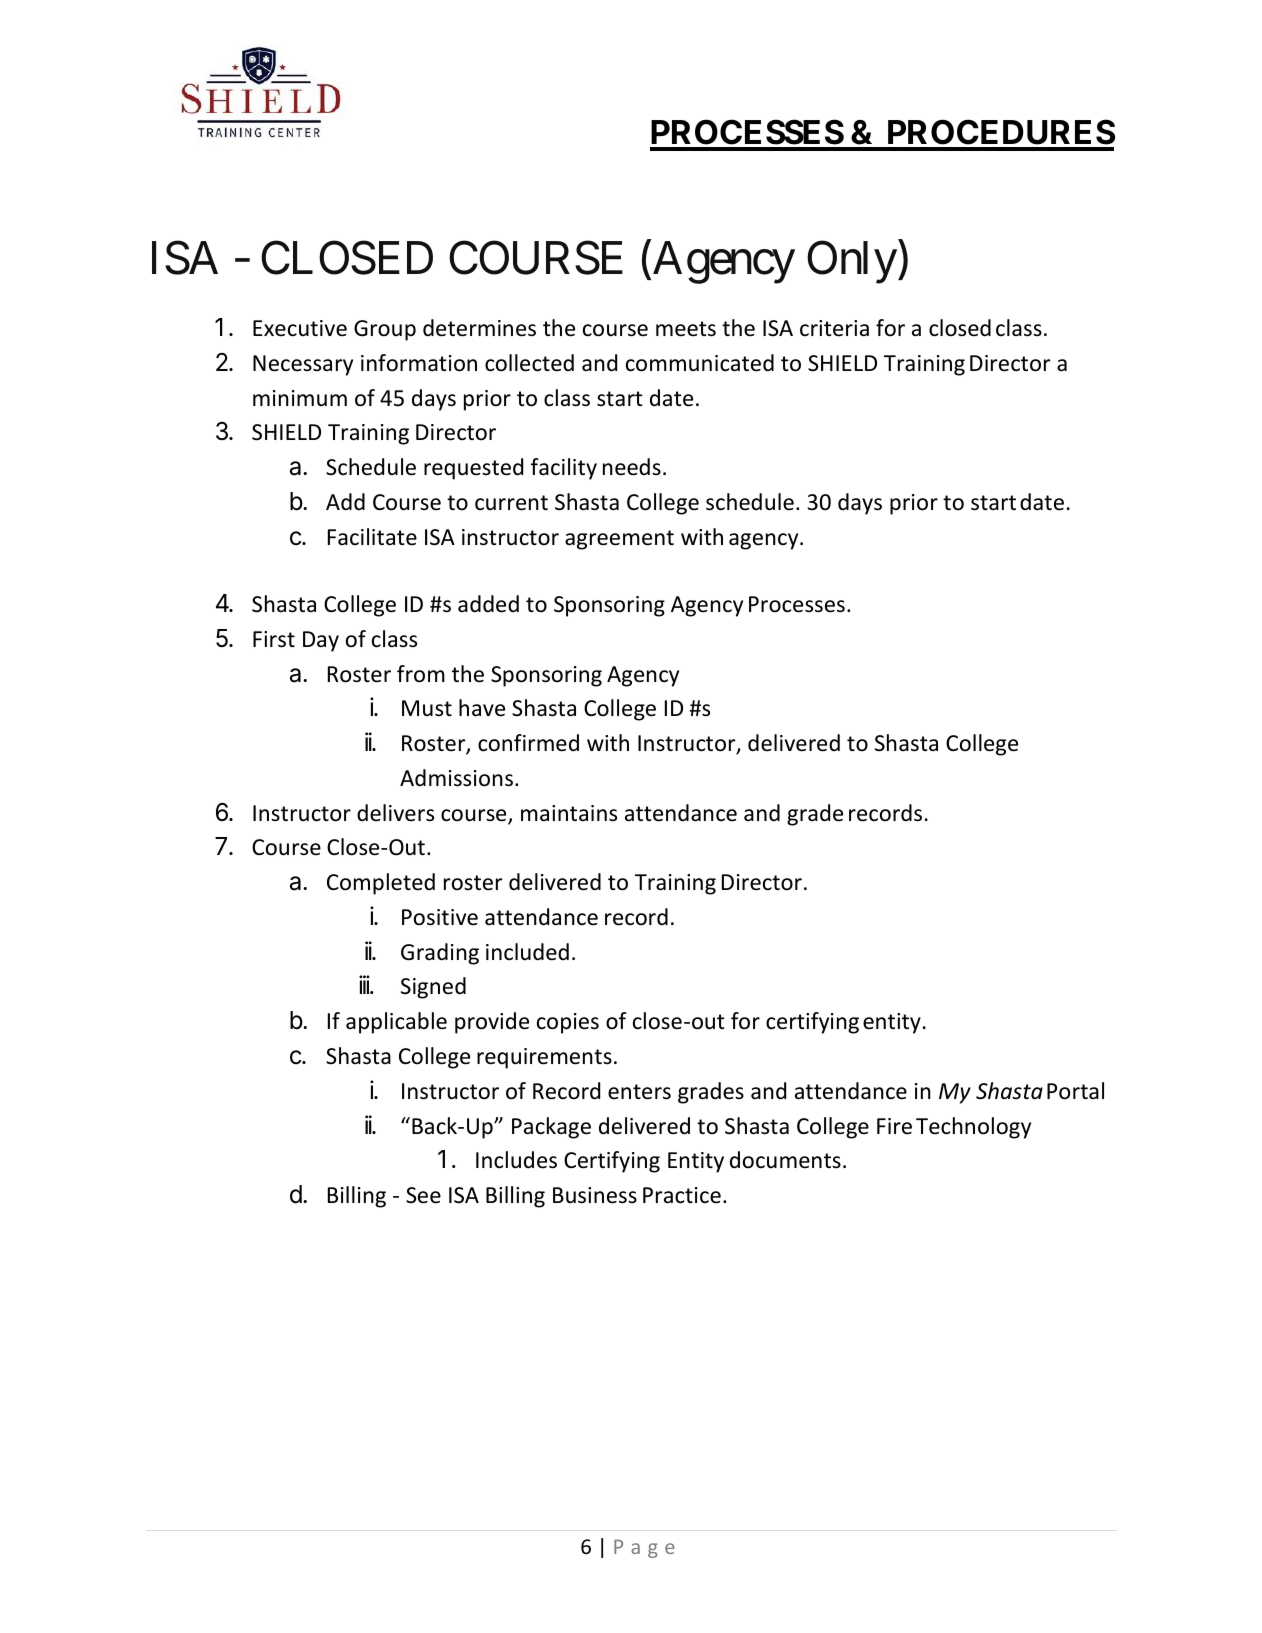 The width and height of the page is (1262, 1633). Describe the element at coordinates (569, 813) in the page. I see `maintains` at that location.
